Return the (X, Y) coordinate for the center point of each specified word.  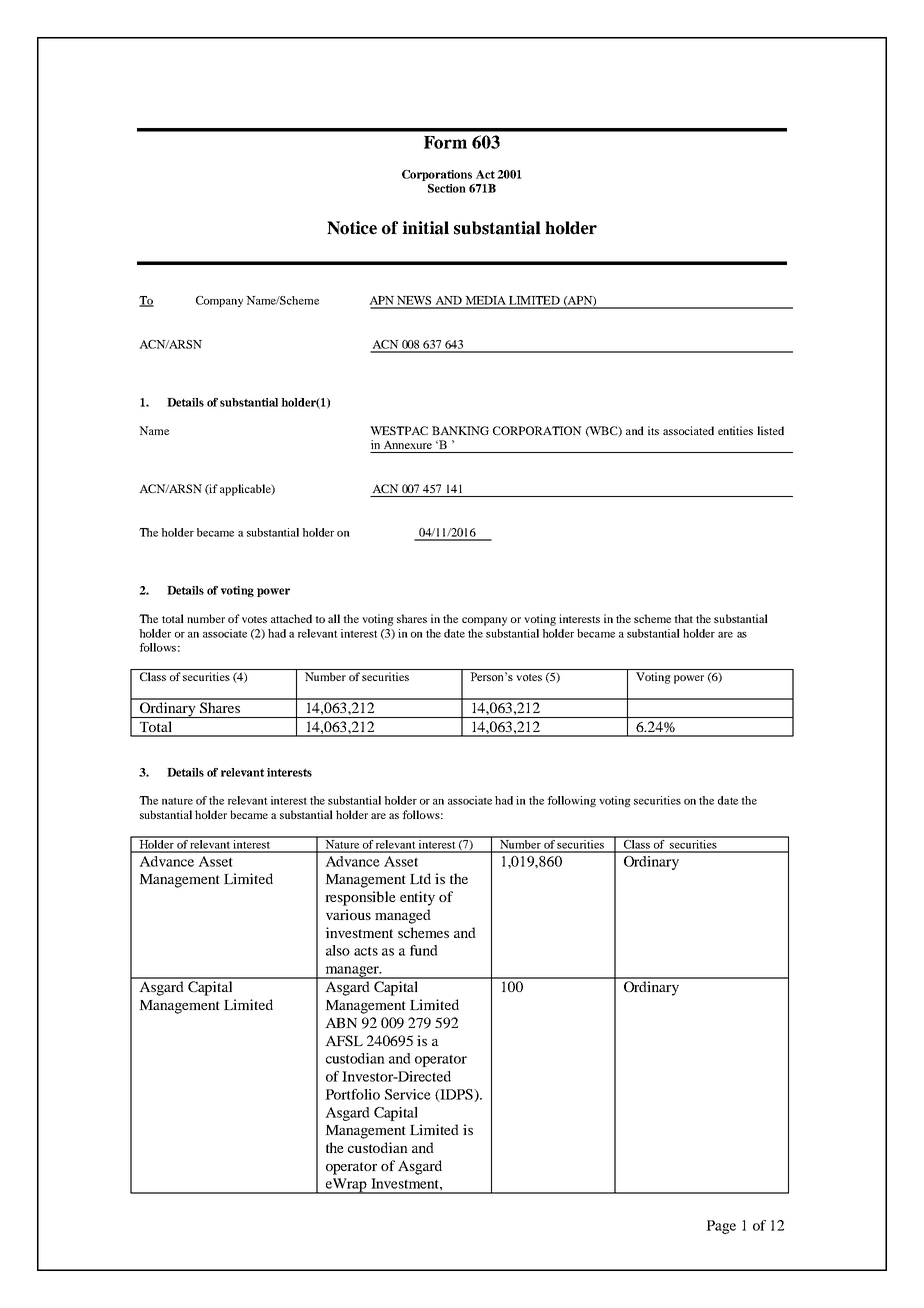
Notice (352, 228)
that (683, 618)
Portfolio (352, 1094)
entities (735, 430)
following (571, 801)
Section (447, 188)
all (334, 618)
